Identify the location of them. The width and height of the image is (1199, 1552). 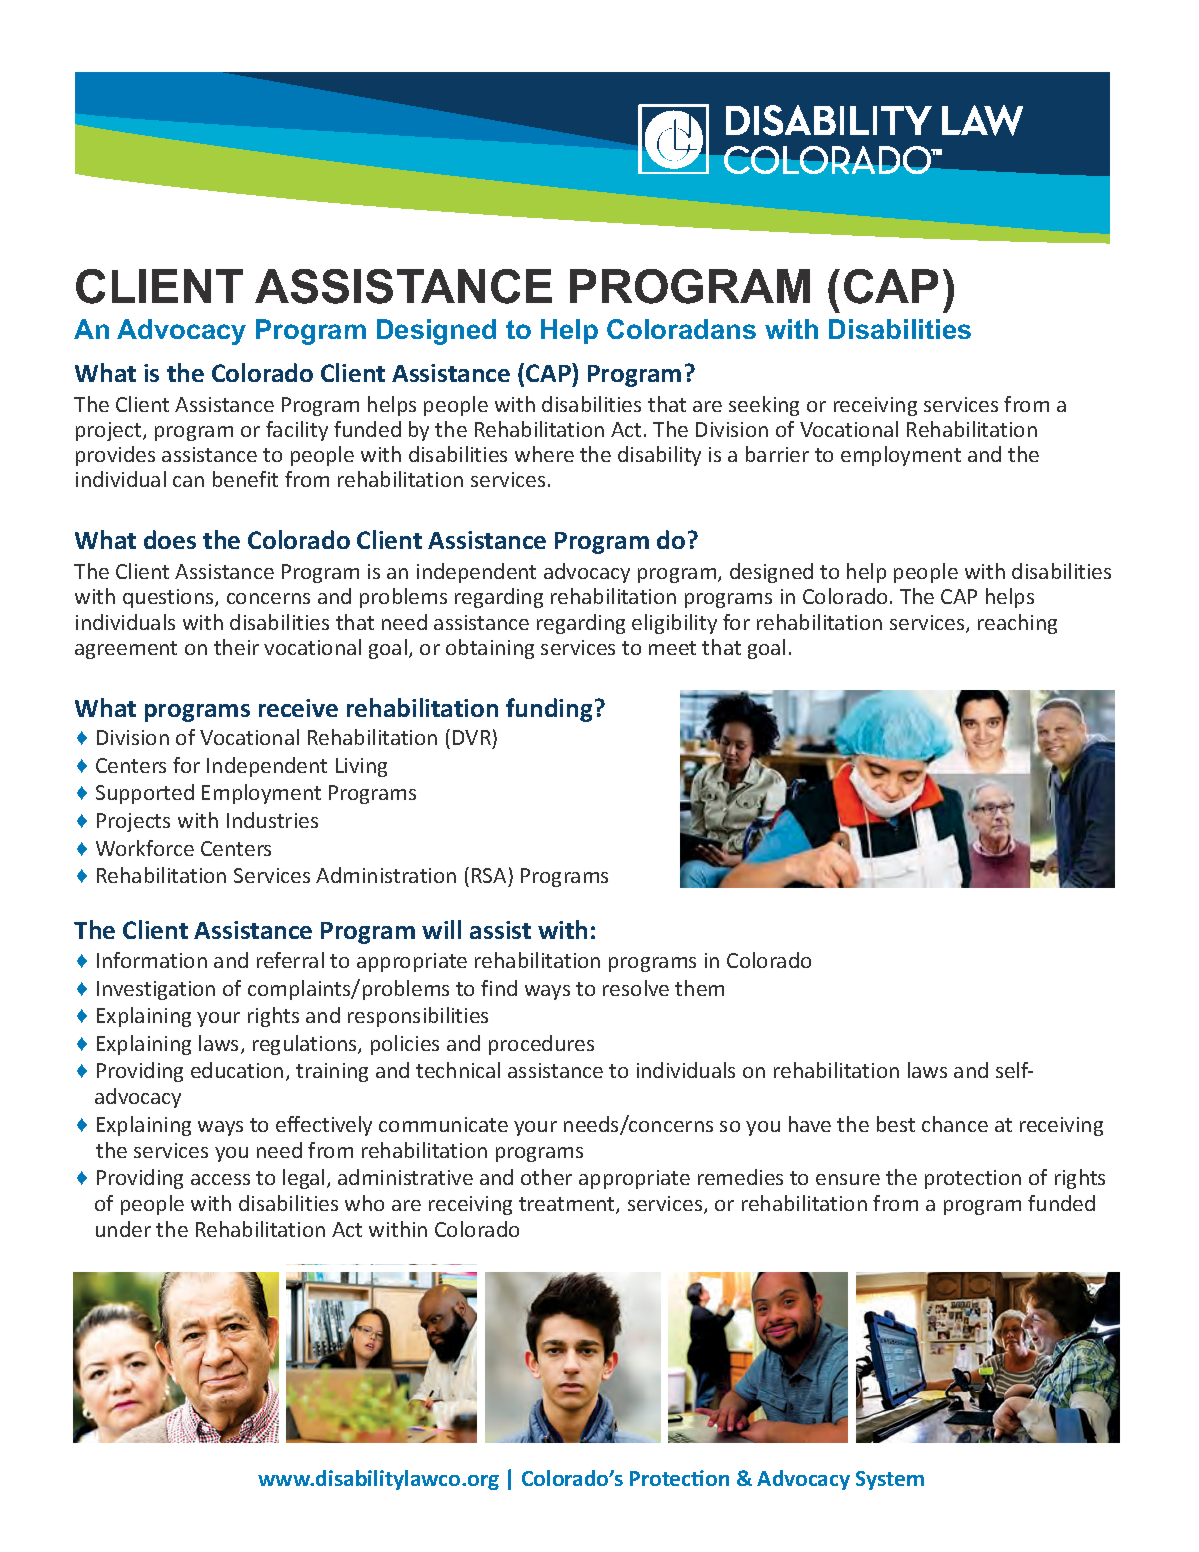
(699, 988).
